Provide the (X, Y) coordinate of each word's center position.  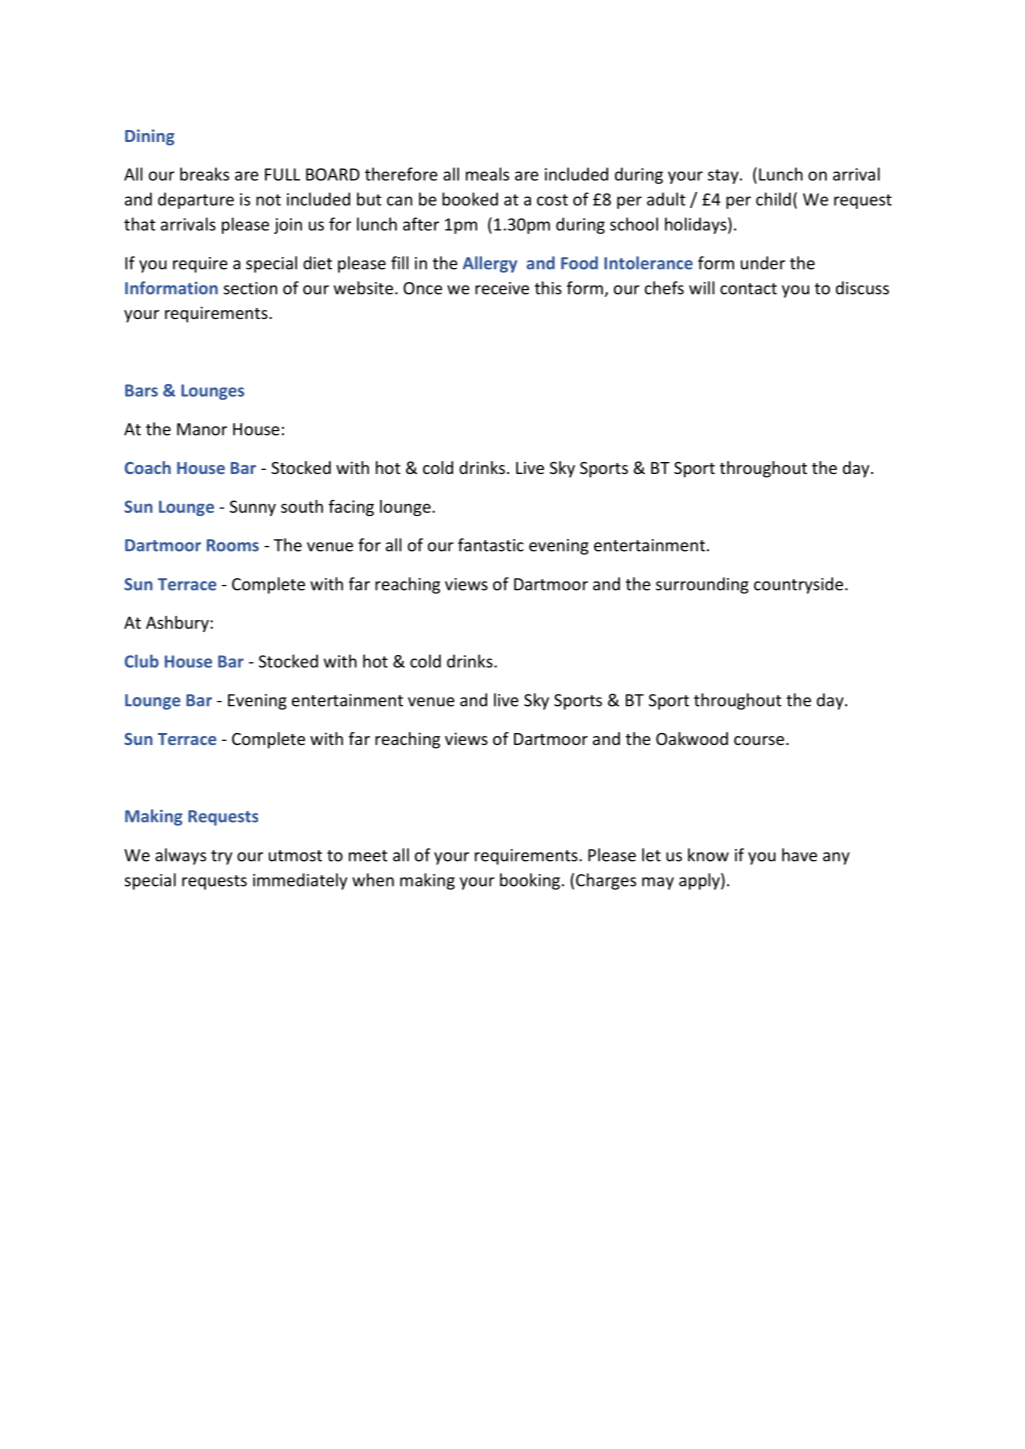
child (773, 199)
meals (487, 174)
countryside (800, 585)
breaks (204, 174)
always (180, 856)
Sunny (253, 508)
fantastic (491, 545)
